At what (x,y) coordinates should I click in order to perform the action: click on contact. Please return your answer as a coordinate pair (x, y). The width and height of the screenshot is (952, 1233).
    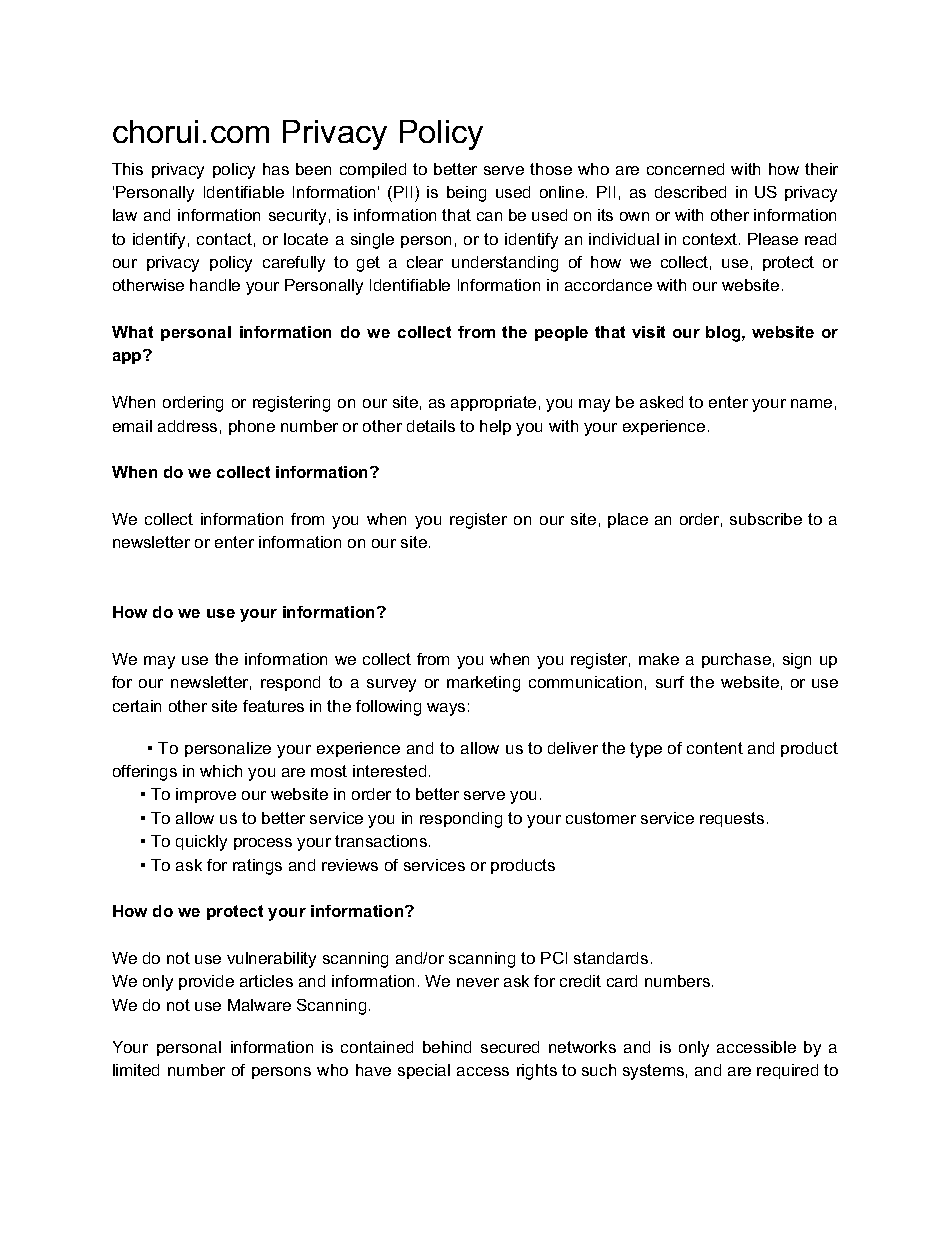
    Looking at the image, I should click on (224, 239).
